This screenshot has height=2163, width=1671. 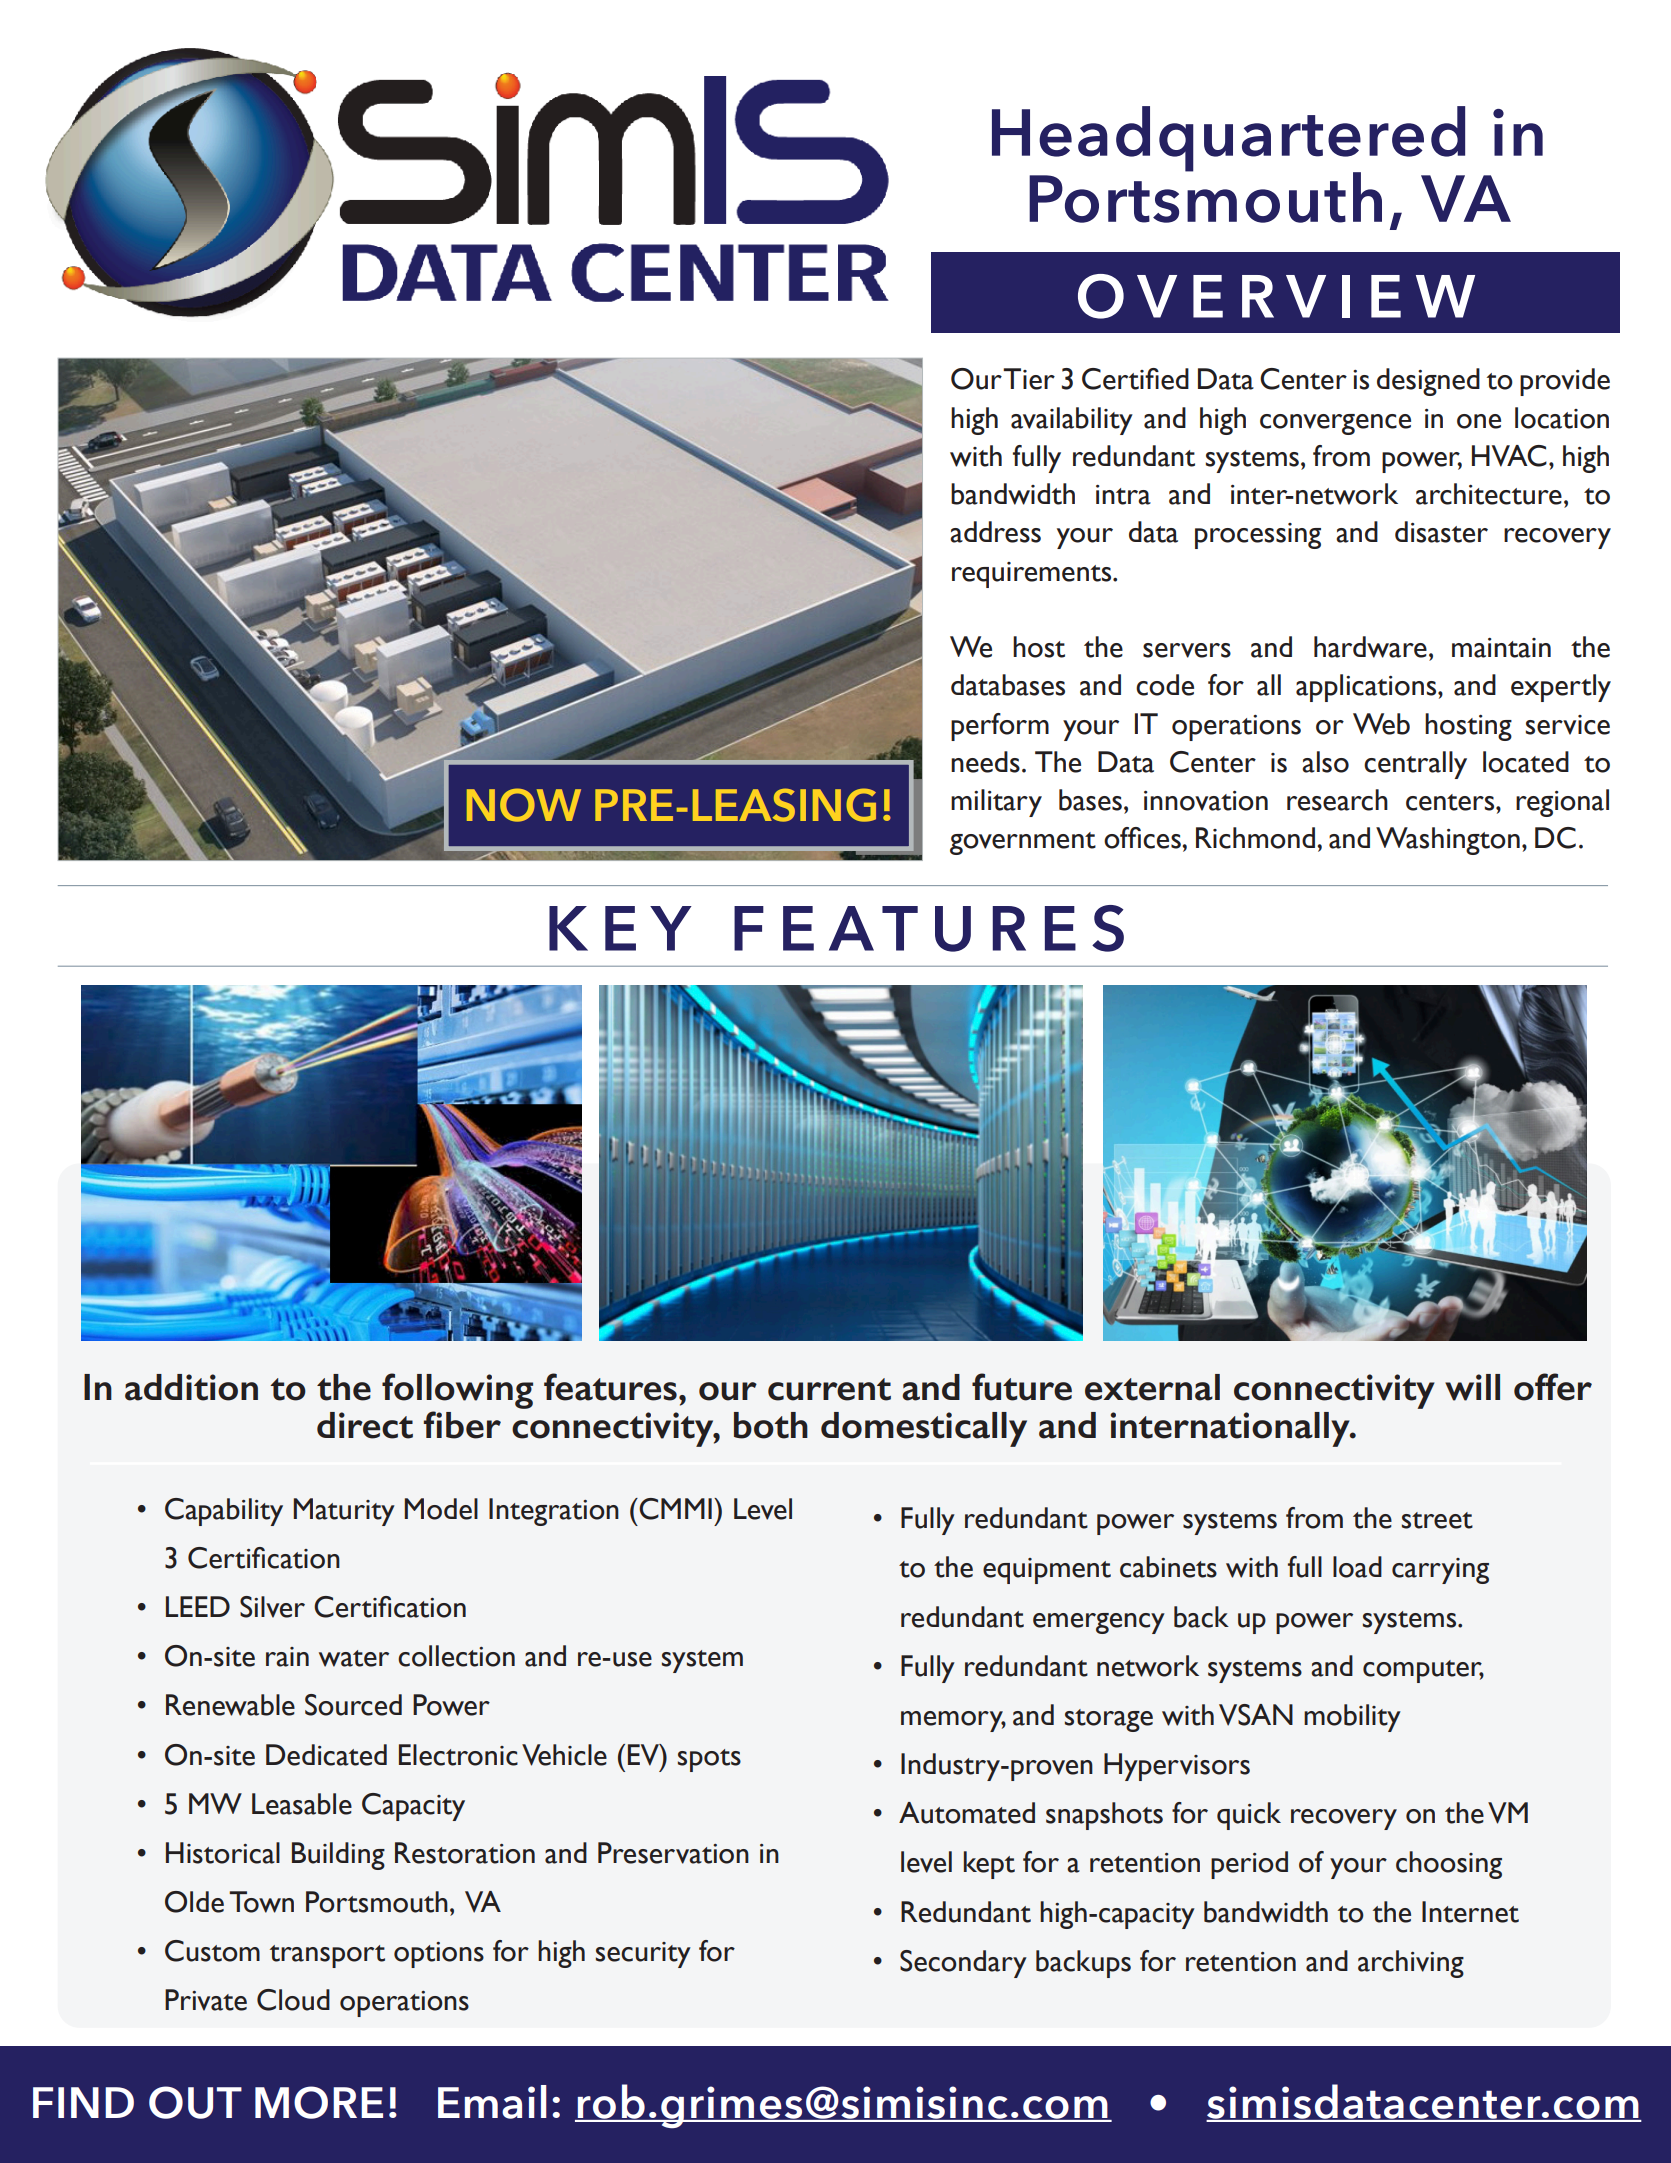 I want to click on equipment, so click(x=1047, y=1571).
